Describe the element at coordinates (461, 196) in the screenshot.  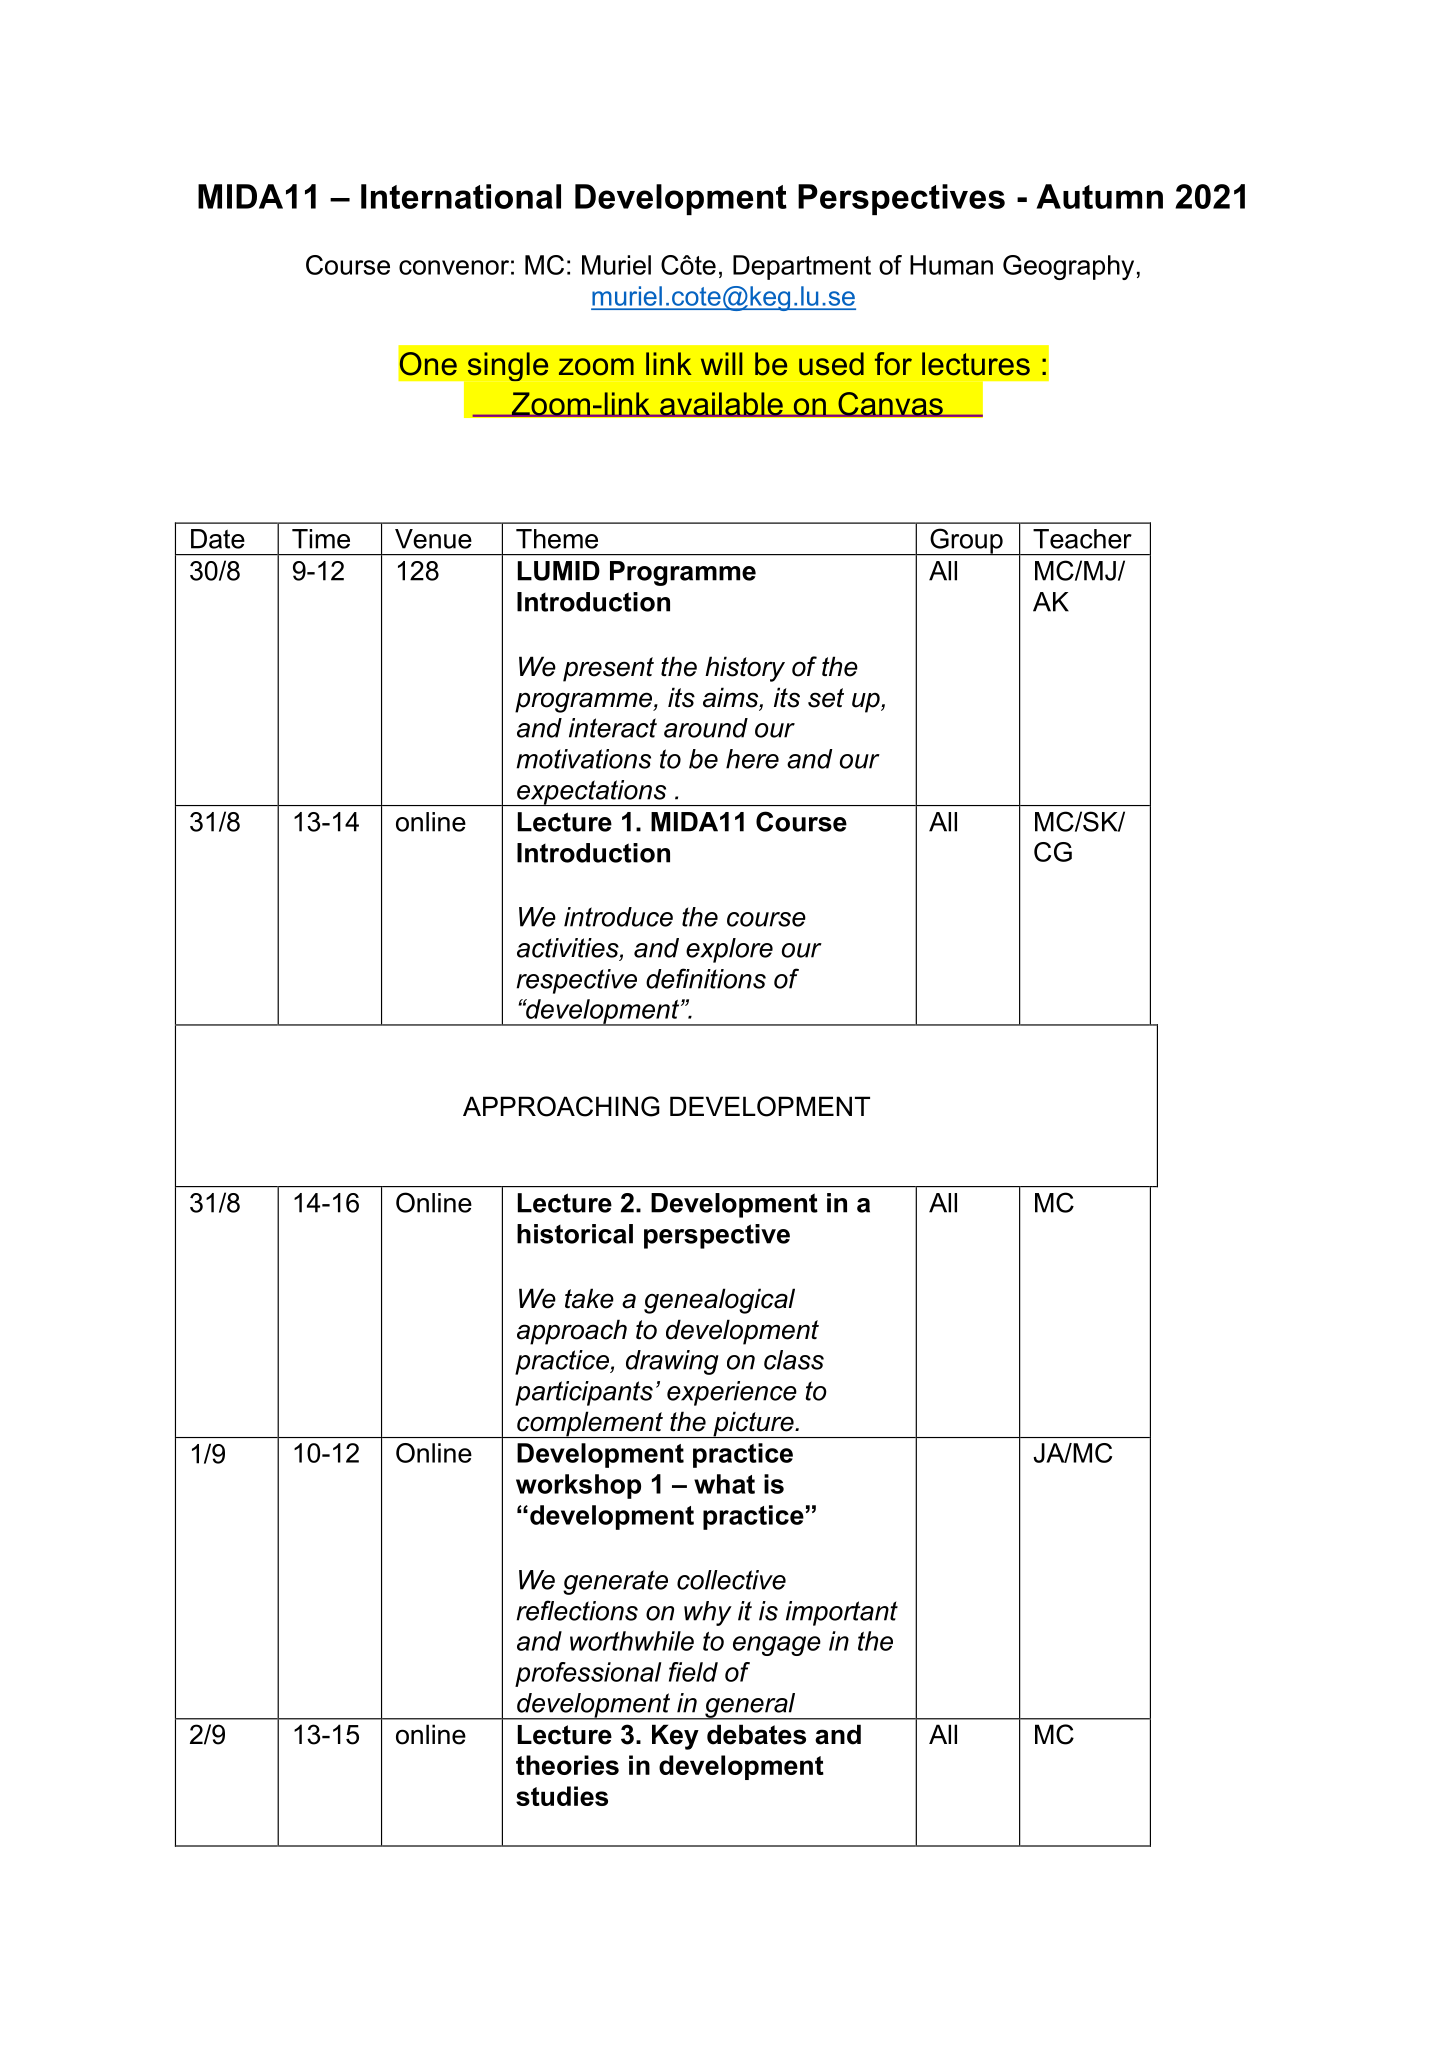
I see `International` at that location.
